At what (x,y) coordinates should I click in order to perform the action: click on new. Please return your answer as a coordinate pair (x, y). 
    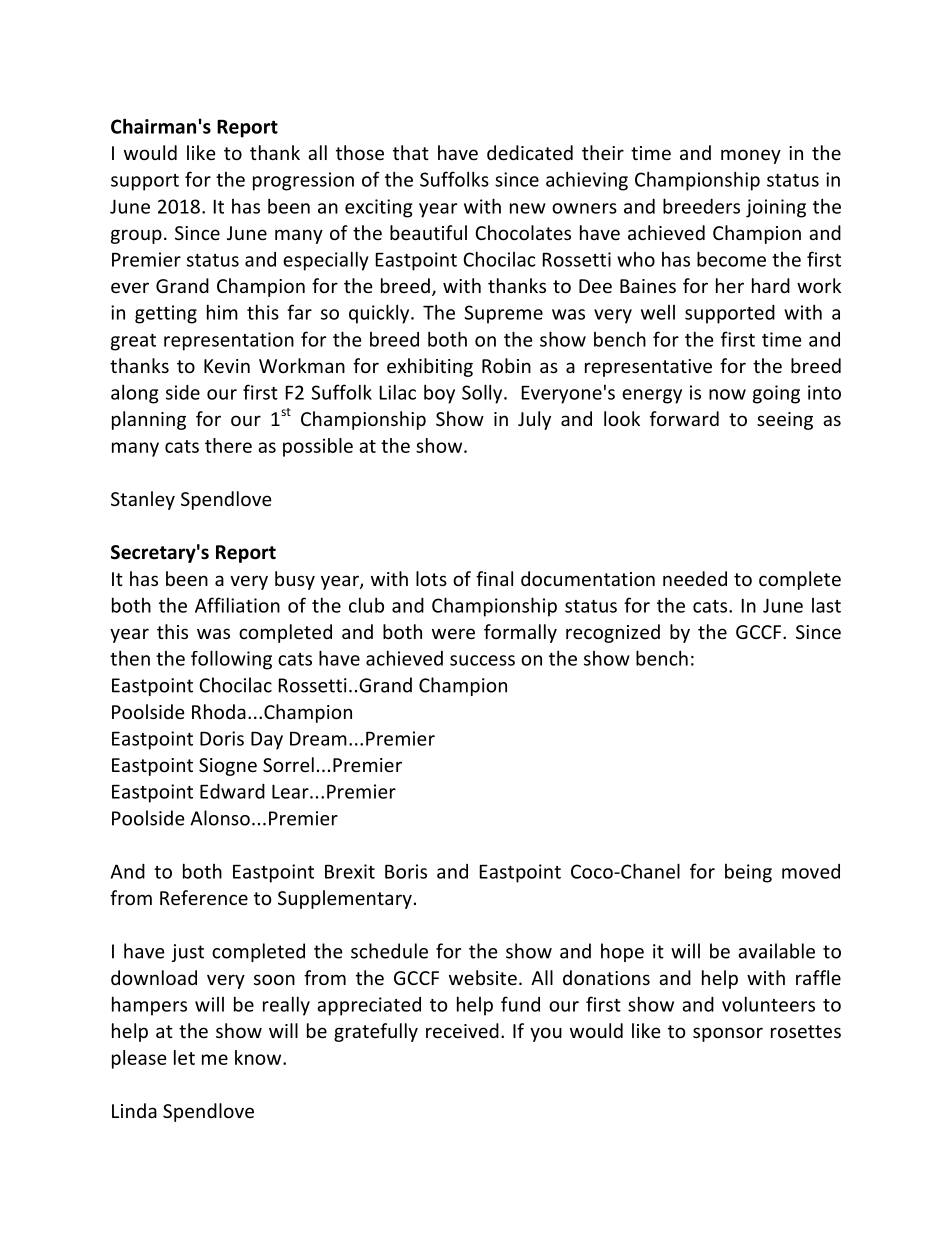
    Looking at the image, I should click on (528, 208).
